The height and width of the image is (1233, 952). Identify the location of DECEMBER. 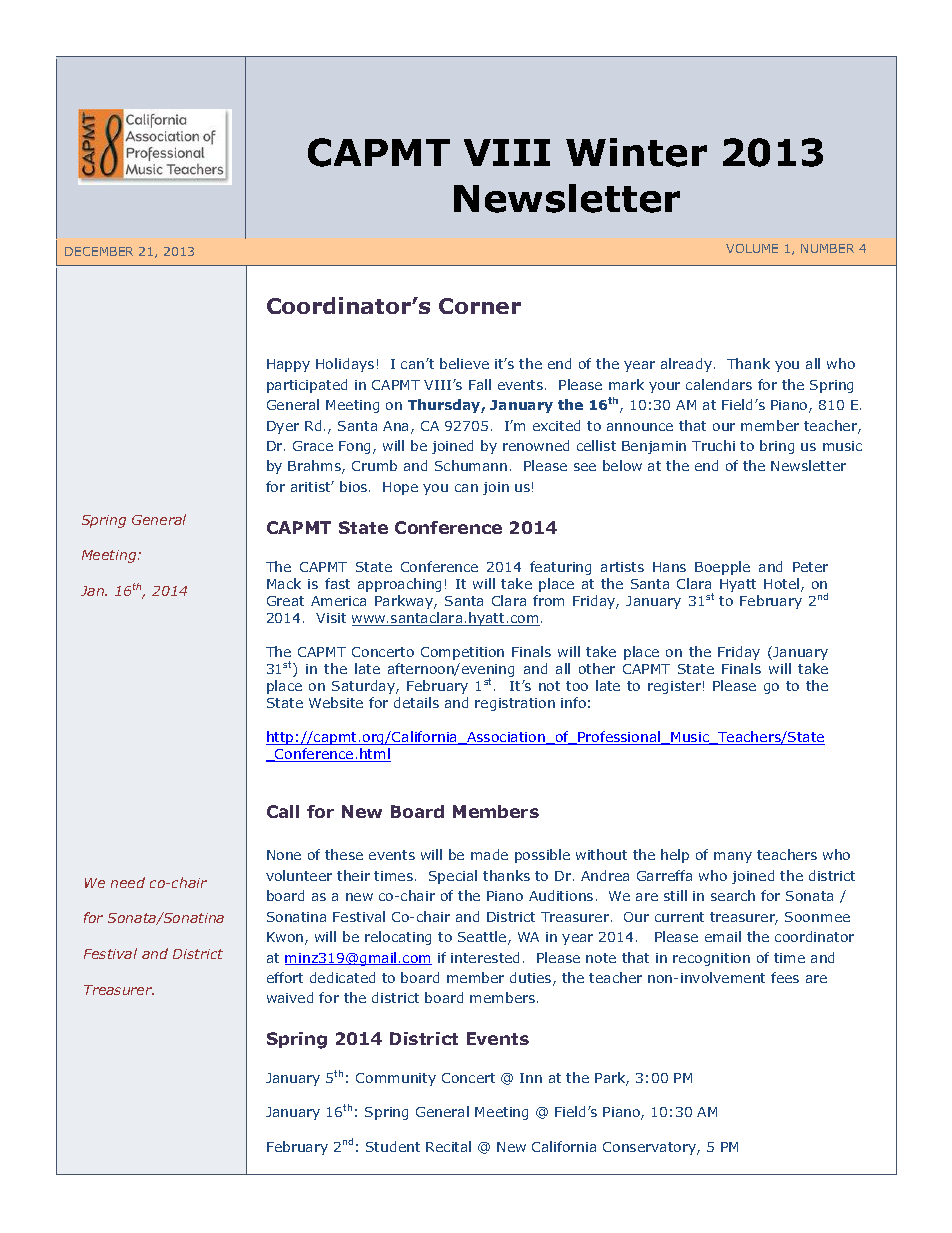
(99, 251).
